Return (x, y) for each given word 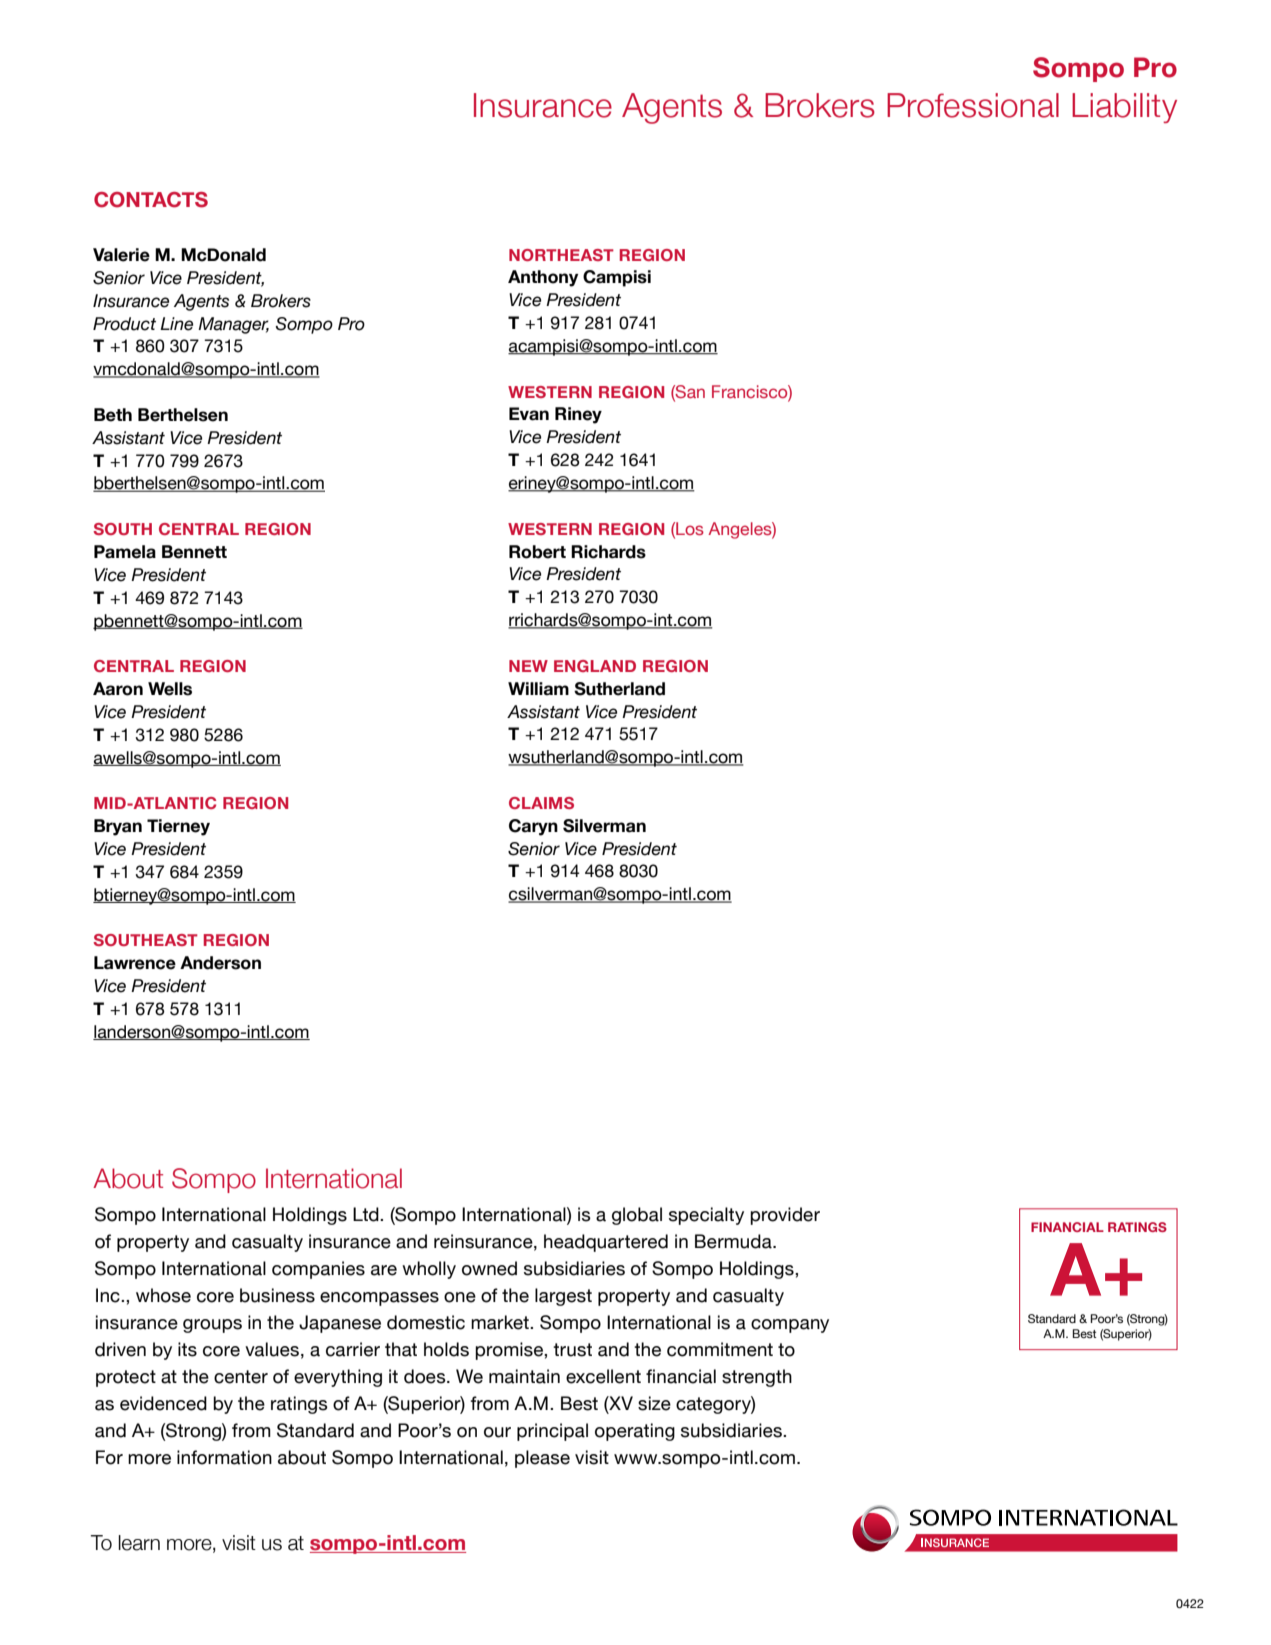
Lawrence (135, 963)
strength (757, 1378)
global (637, 1216)
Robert (537, 552)
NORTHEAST (561, 255)
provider (785, 1216)
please (542, 1459)
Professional (973, 105)
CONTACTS (151, 200)
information (224, 1457)
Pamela (125, 552)
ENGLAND (595, 666)
